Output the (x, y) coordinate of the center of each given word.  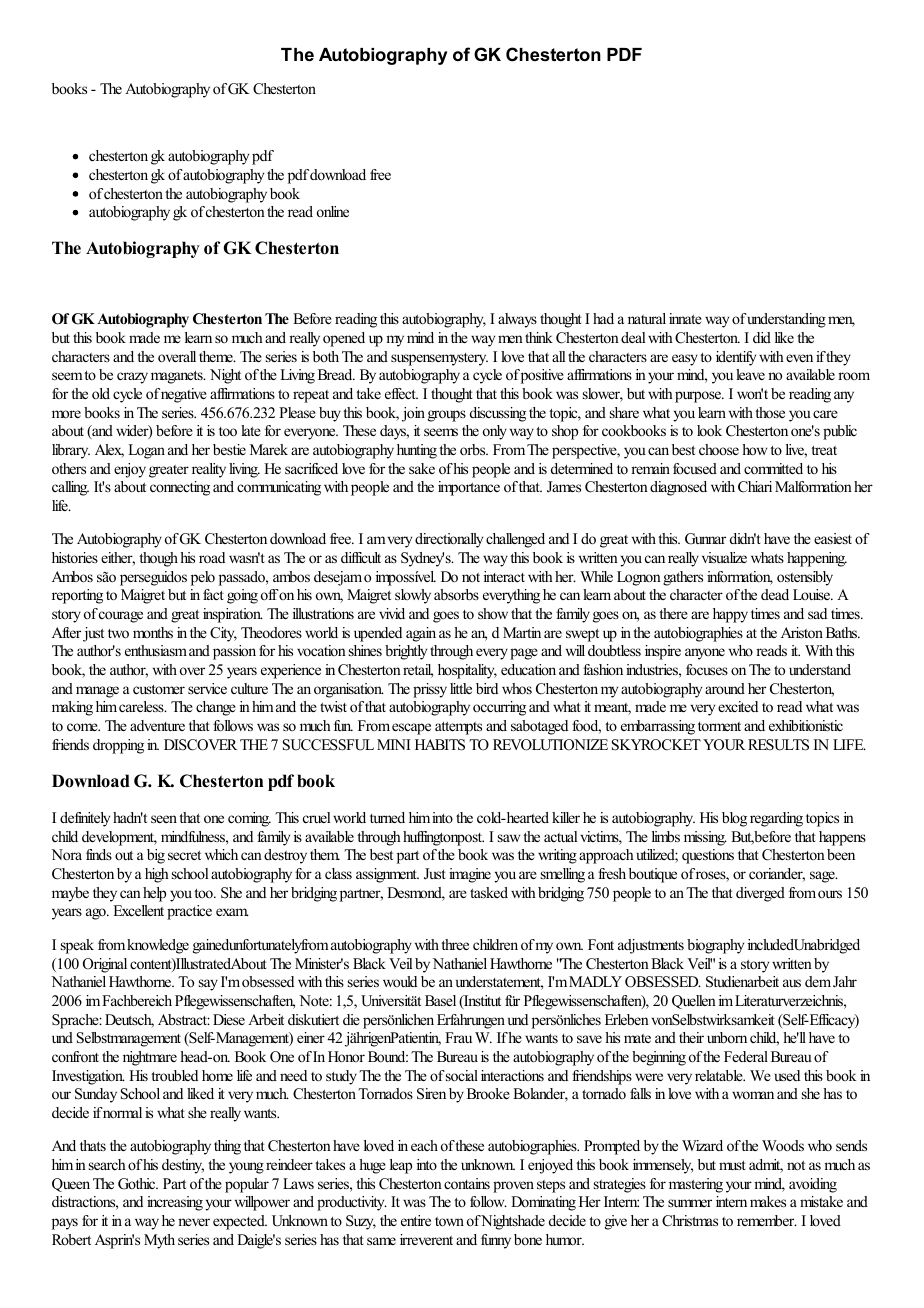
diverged (760, 894)
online (333, 211)
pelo (203, 578)
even (799, 358)
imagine (470, 875)
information (740, 578)
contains (467, 1183)
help (154, 894)
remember (767, 1220)
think (539, 337)
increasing (175, 1203)
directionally (449, 540)
